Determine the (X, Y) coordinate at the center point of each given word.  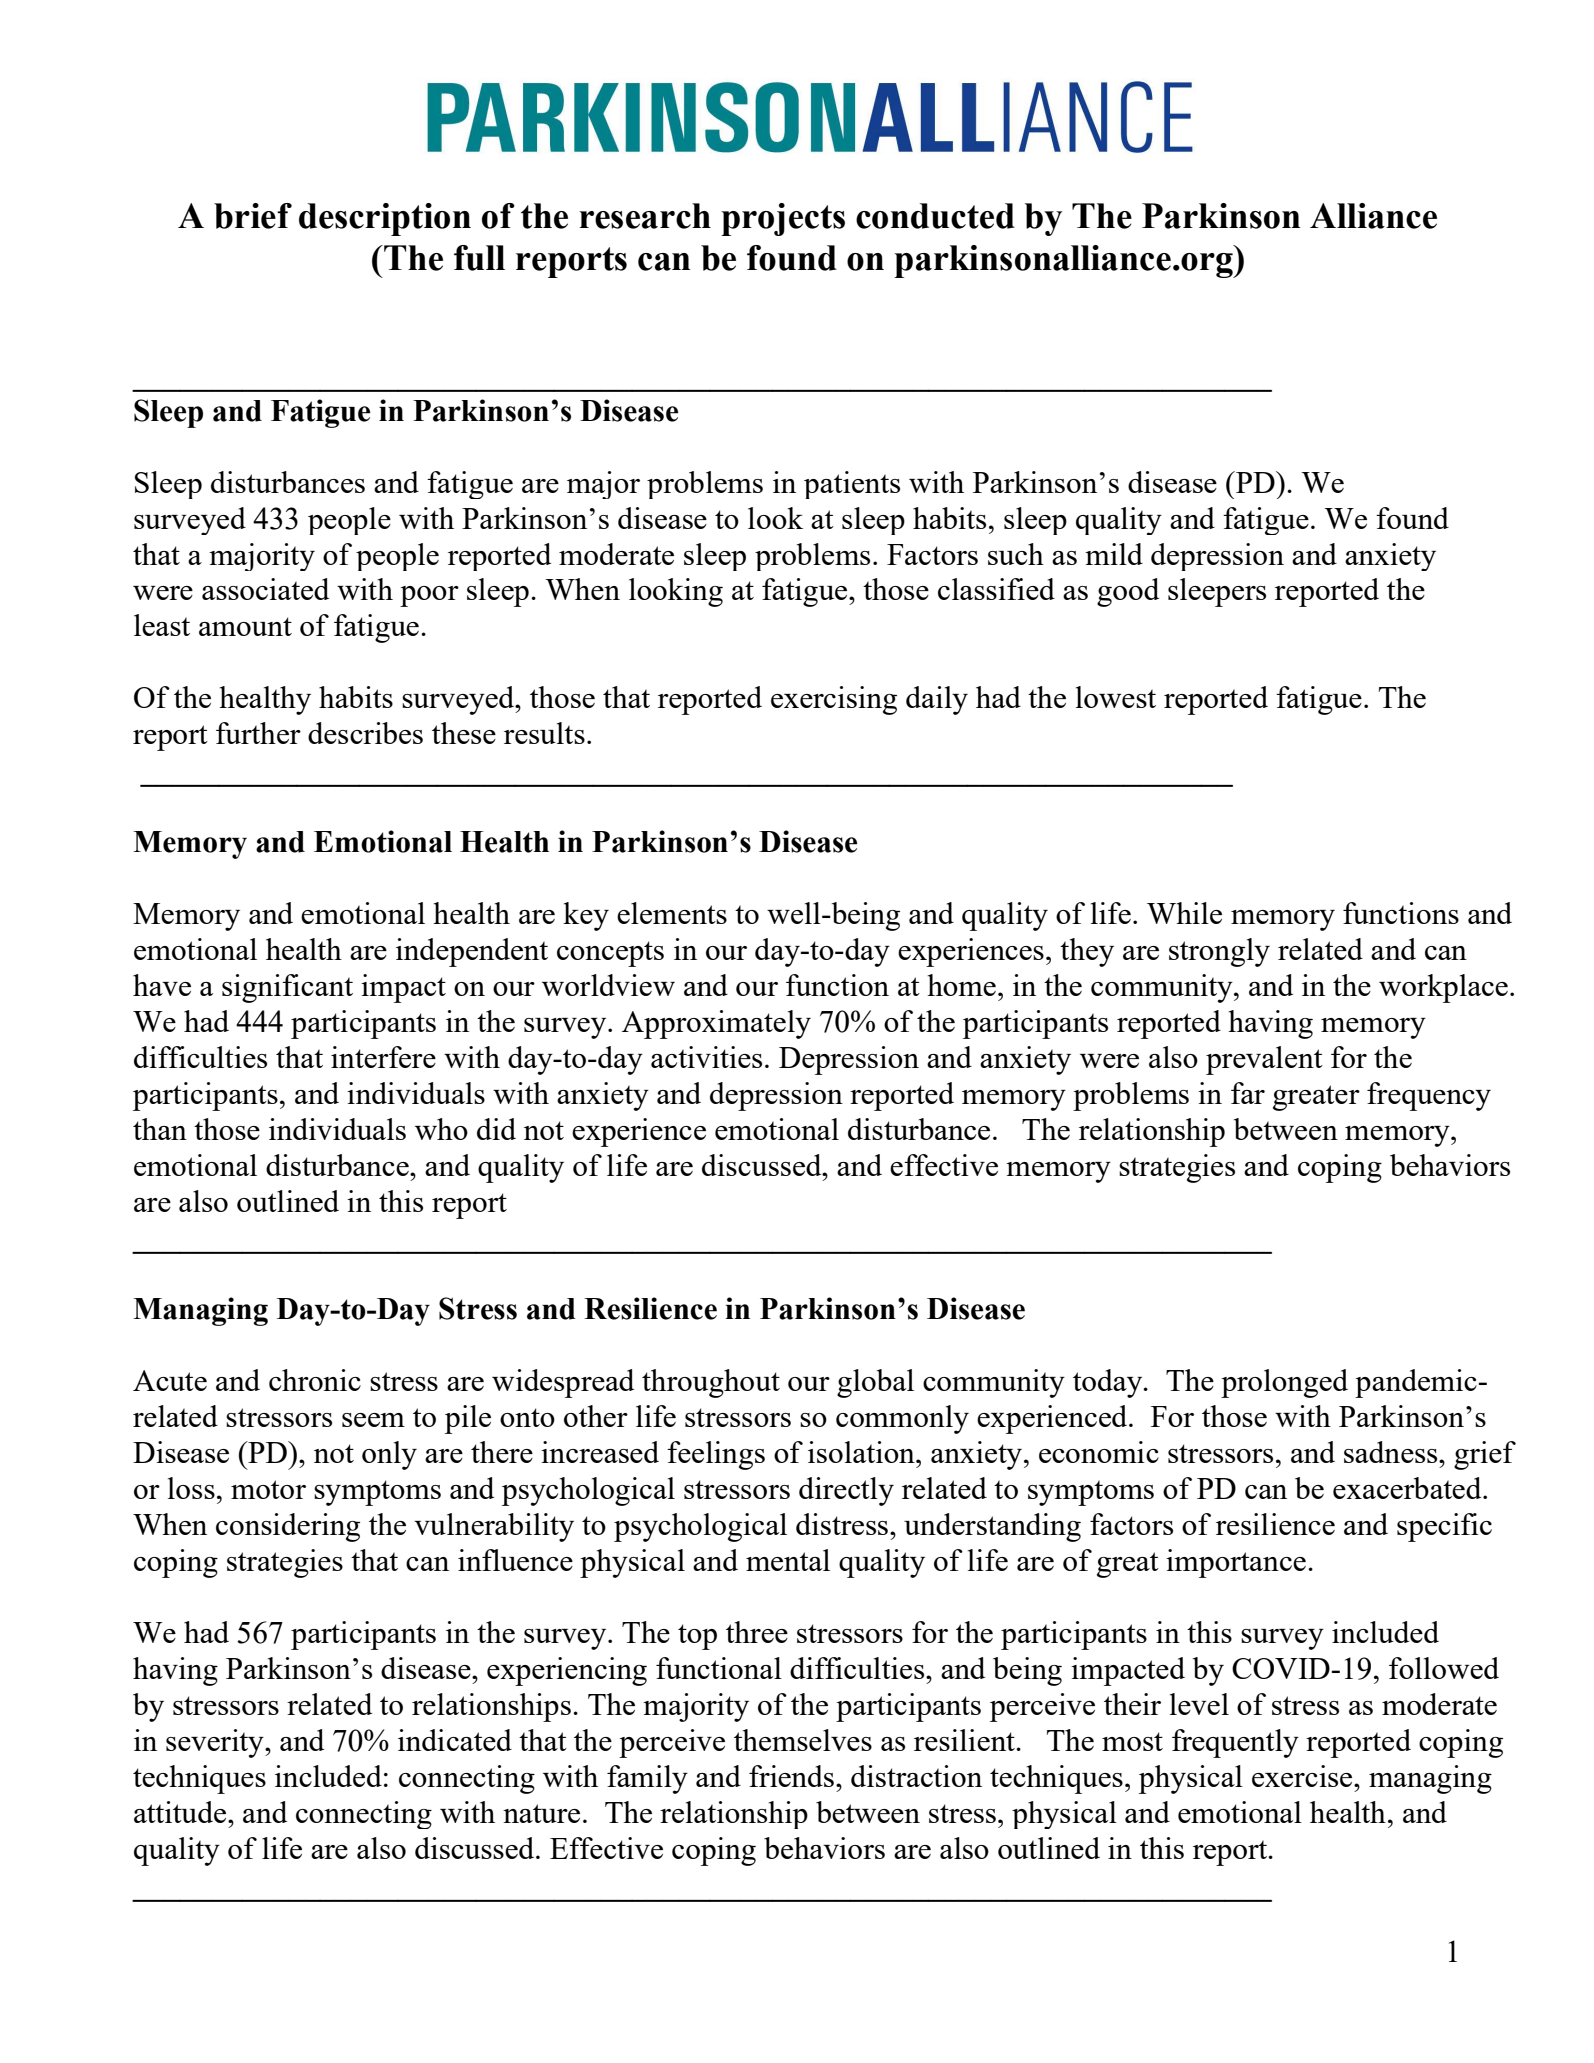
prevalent (1264, 1060)
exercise (1303, 1776)
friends (791, 1776)
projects (783, 219)
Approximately (716, 1024)
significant (287, 988)
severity (216, 1743)
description (385, 219)
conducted (935, 216)
